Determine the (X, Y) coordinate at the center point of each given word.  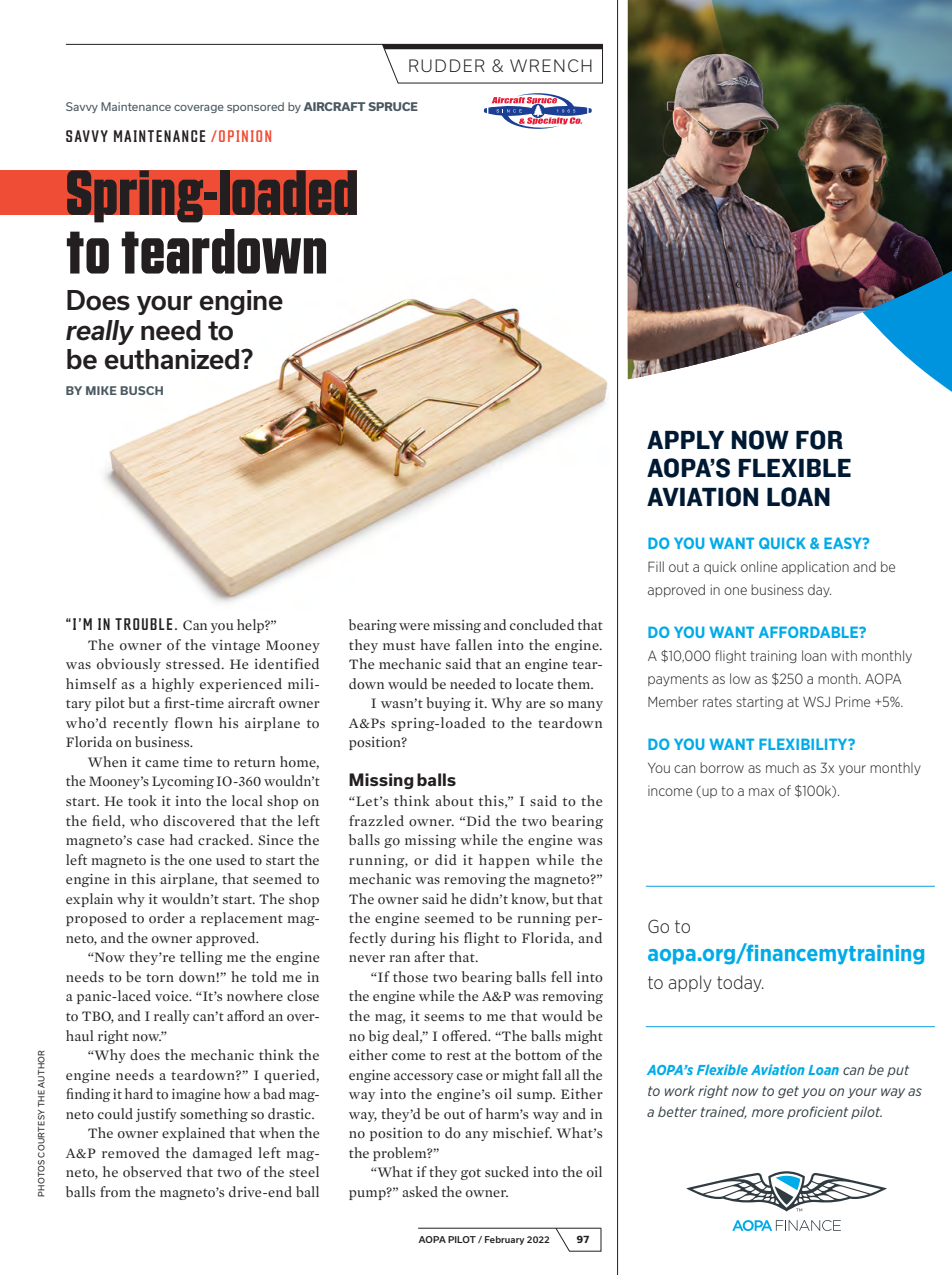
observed (152, 1172)
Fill (656, 566)
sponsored (255, 107)
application (815, 567)
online (759, 566)
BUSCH (141, 390)
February (505, 1240)
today (740, 983)
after (429, 956)
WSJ (816, 701)
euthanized (173, 359)
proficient (817, 1112)
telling (201, 958)
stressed (194, 663)
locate (534, 684)
